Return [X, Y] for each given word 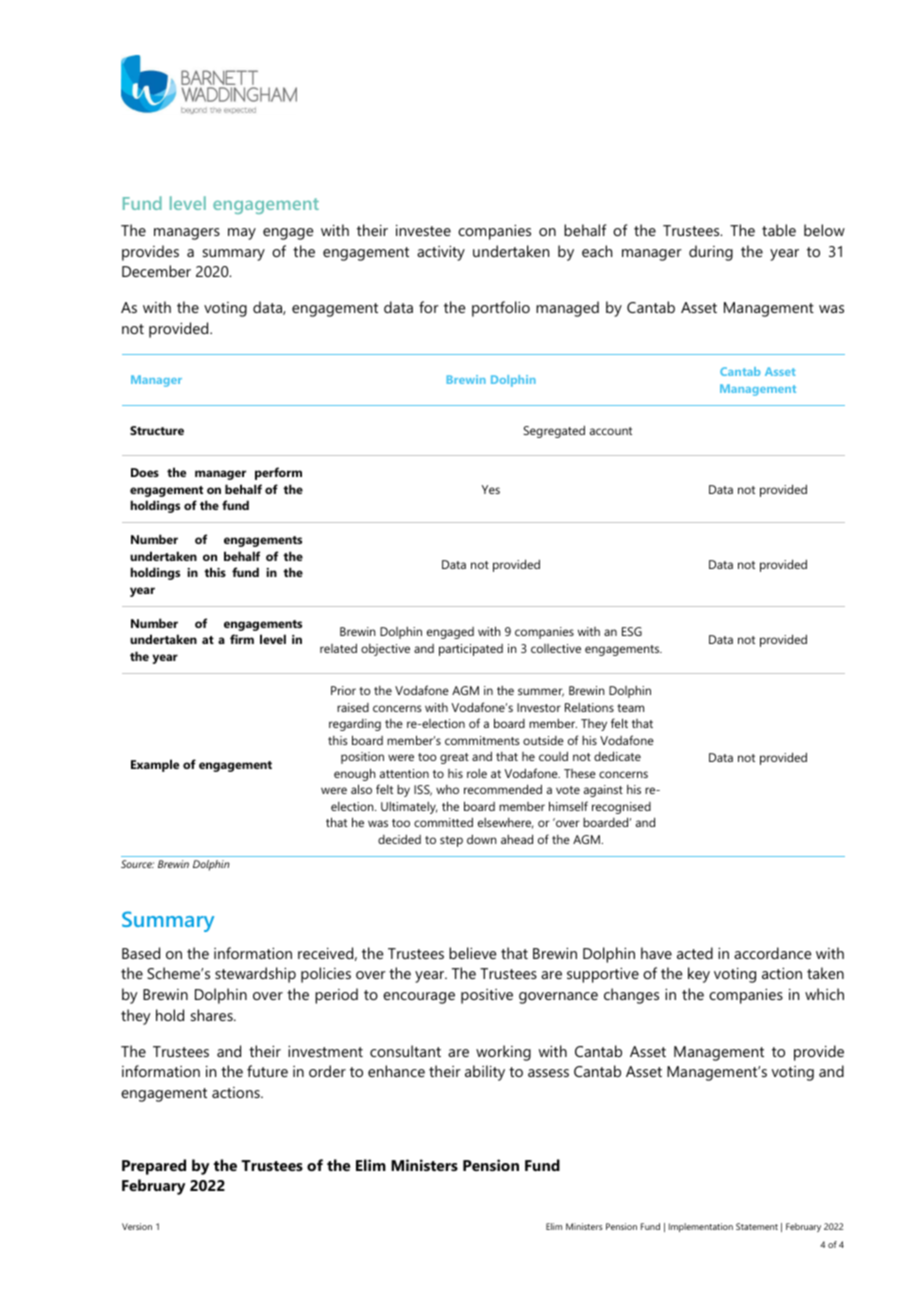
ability [485, 1073]
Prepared [154, 1167]
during [711, 253]
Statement [757, 1226]
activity [441, 253]
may [242, 234]
